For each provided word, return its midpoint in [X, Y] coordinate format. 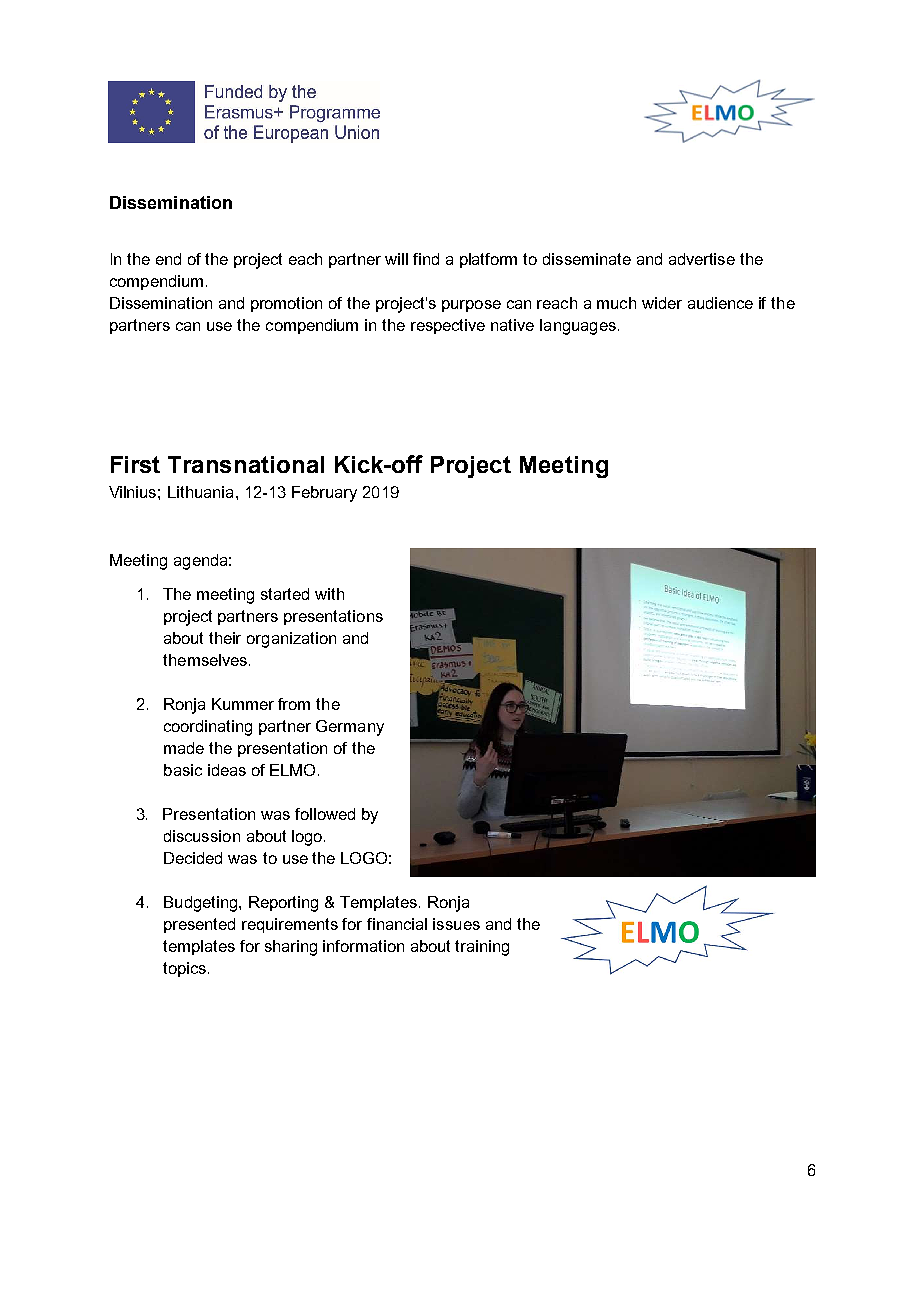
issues [456, 924]
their [225, 638]
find [426, 259]
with [329, 594]
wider [662, 303]
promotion [286, 304]
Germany [350, 728]
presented [199, 925]
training [482, 948]
